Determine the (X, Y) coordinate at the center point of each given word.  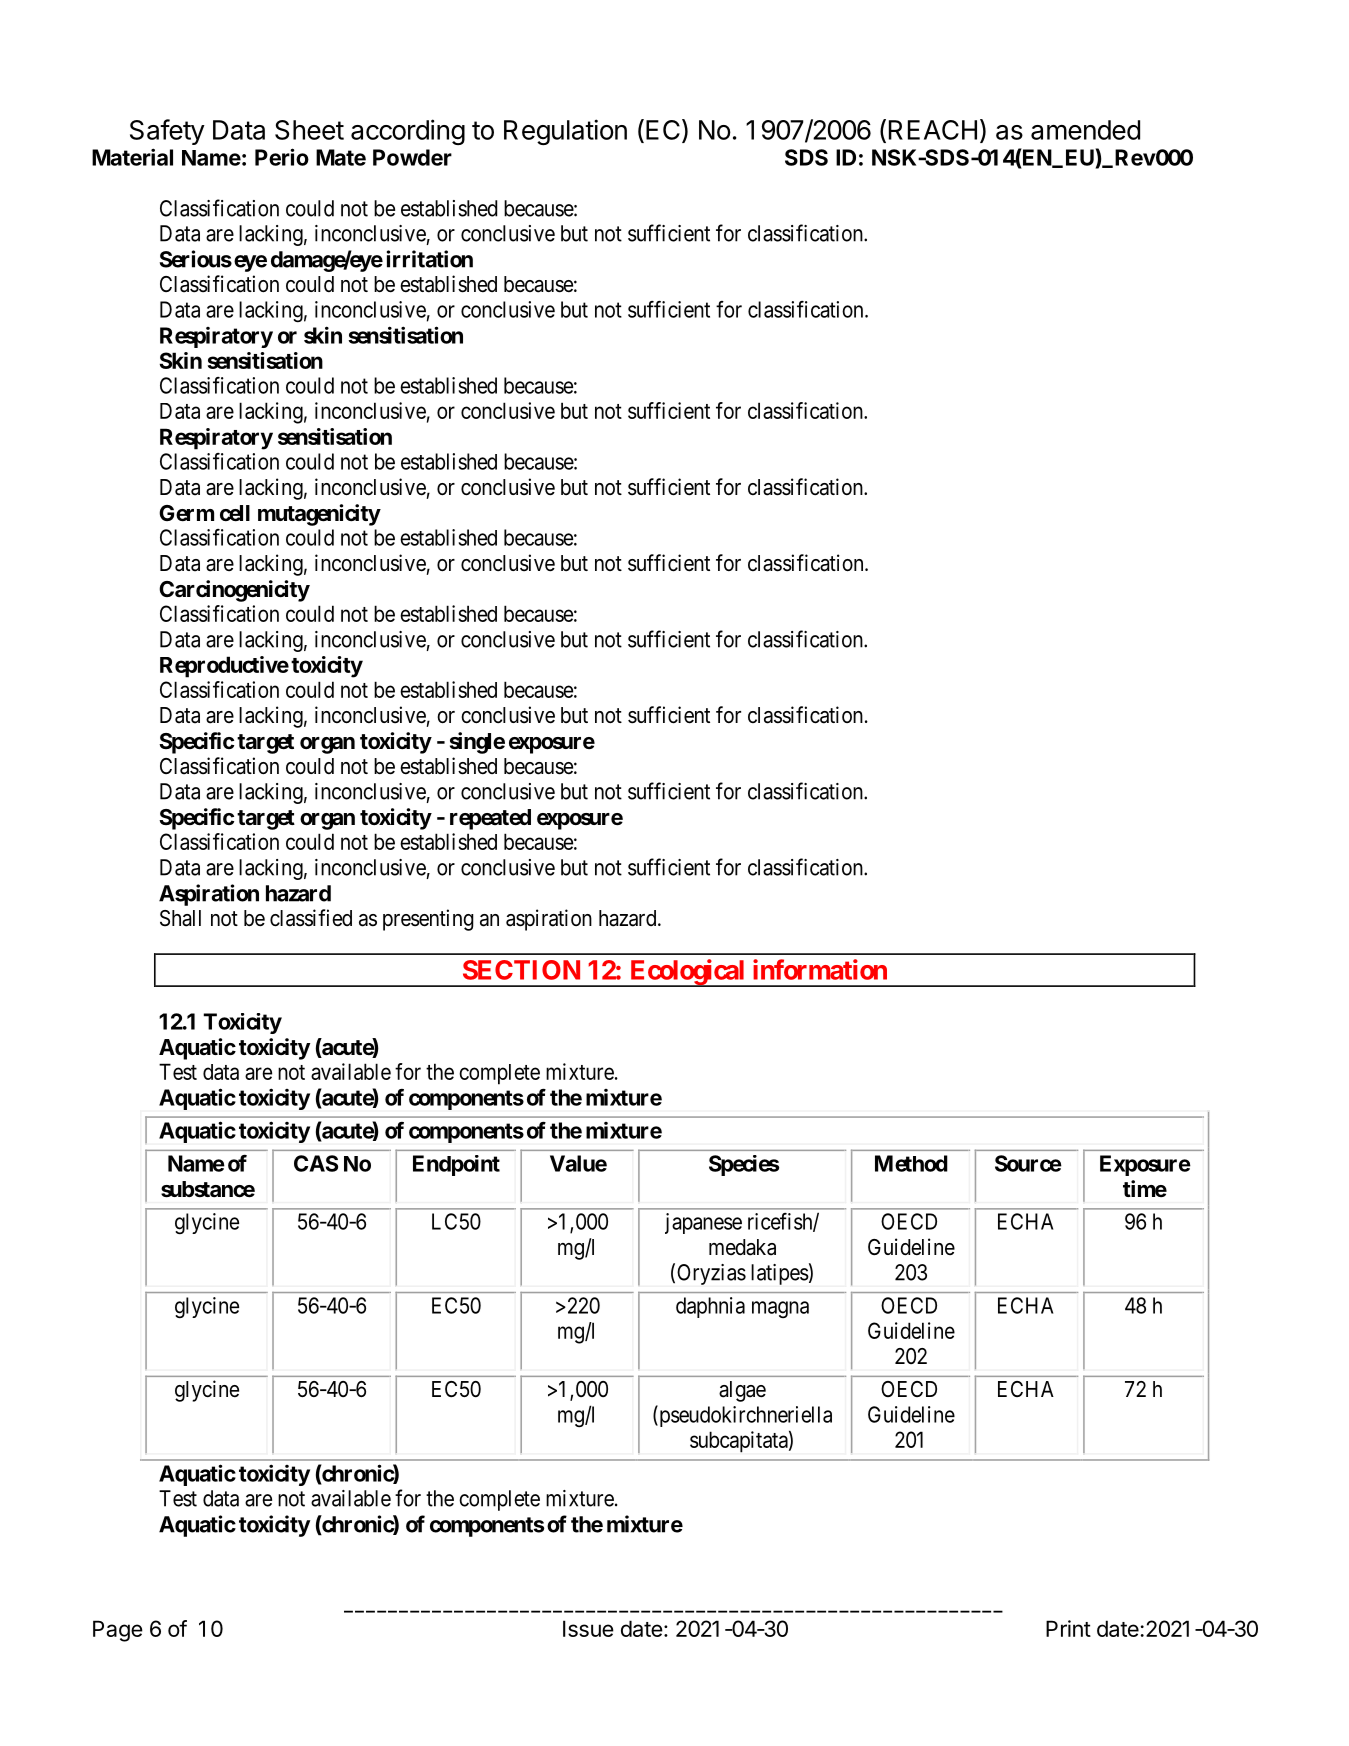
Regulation (565, 132)
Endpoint (456, 1165)
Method (911, 1163)
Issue (588, 1628)
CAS (316, 1163)
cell (235, 513)
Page (118, 1631)
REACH (933, 130)
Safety (167, 132)
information (820, 969)
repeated (490, 819)
